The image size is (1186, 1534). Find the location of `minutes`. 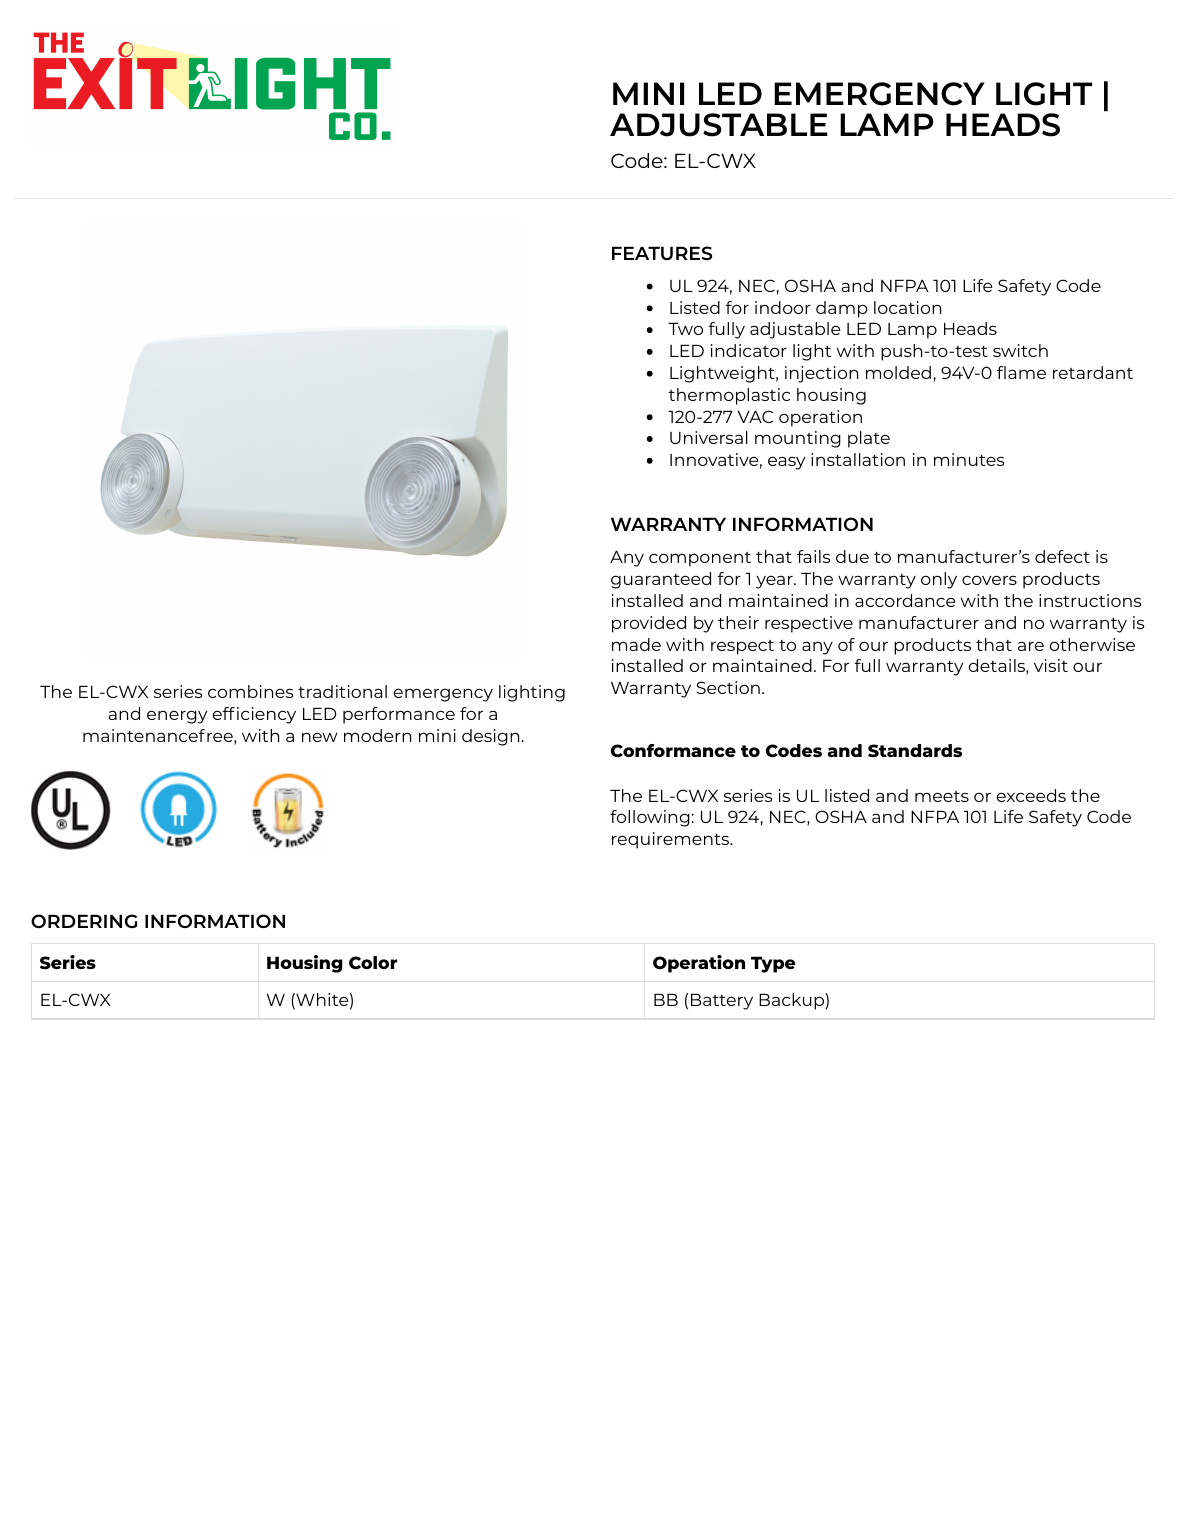

minutes is located at coordinates (969, 459).
